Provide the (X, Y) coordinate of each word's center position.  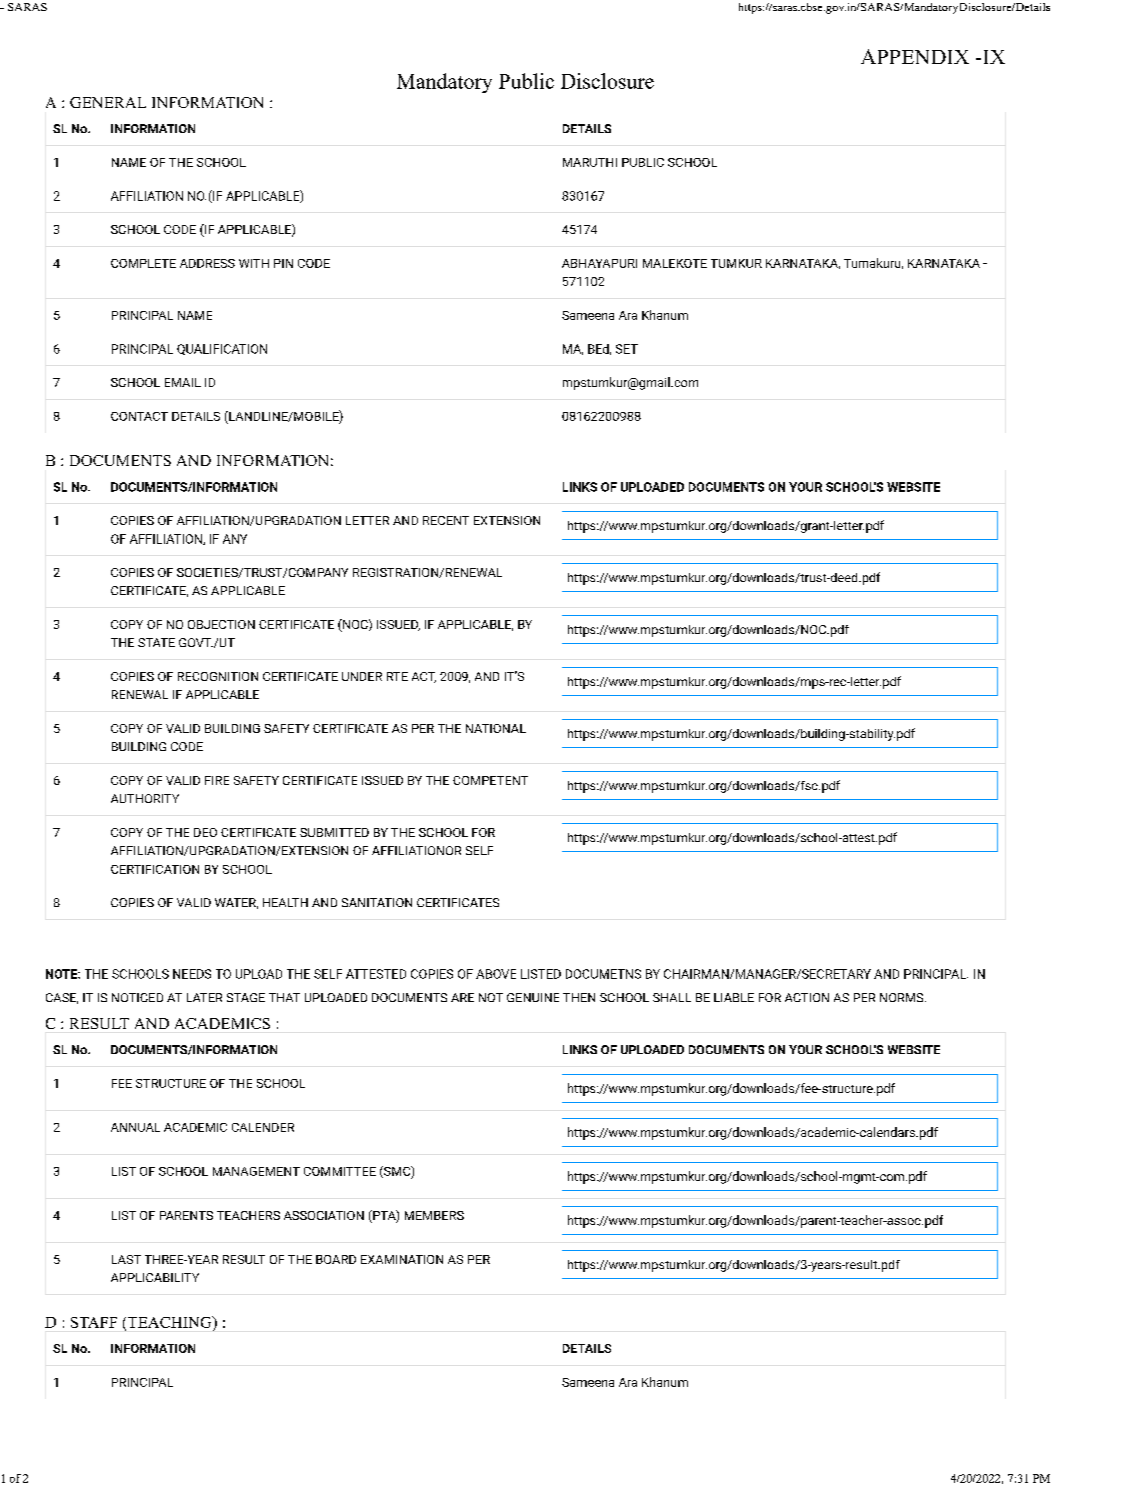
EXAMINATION (402, 1259)
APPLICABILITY (155, 1277)
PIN (283, 263)
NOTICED (137, 997)
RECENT (446, 520)
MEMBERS (434, 1215)
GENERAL (108, 102)
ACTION (807, 997)
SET (627, 349)
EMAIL (183, 382)
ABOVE (496, 974)
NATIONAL (496, 728)
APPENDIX (915, 56)
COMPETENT (490, 780)
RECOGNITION (218, 676)
